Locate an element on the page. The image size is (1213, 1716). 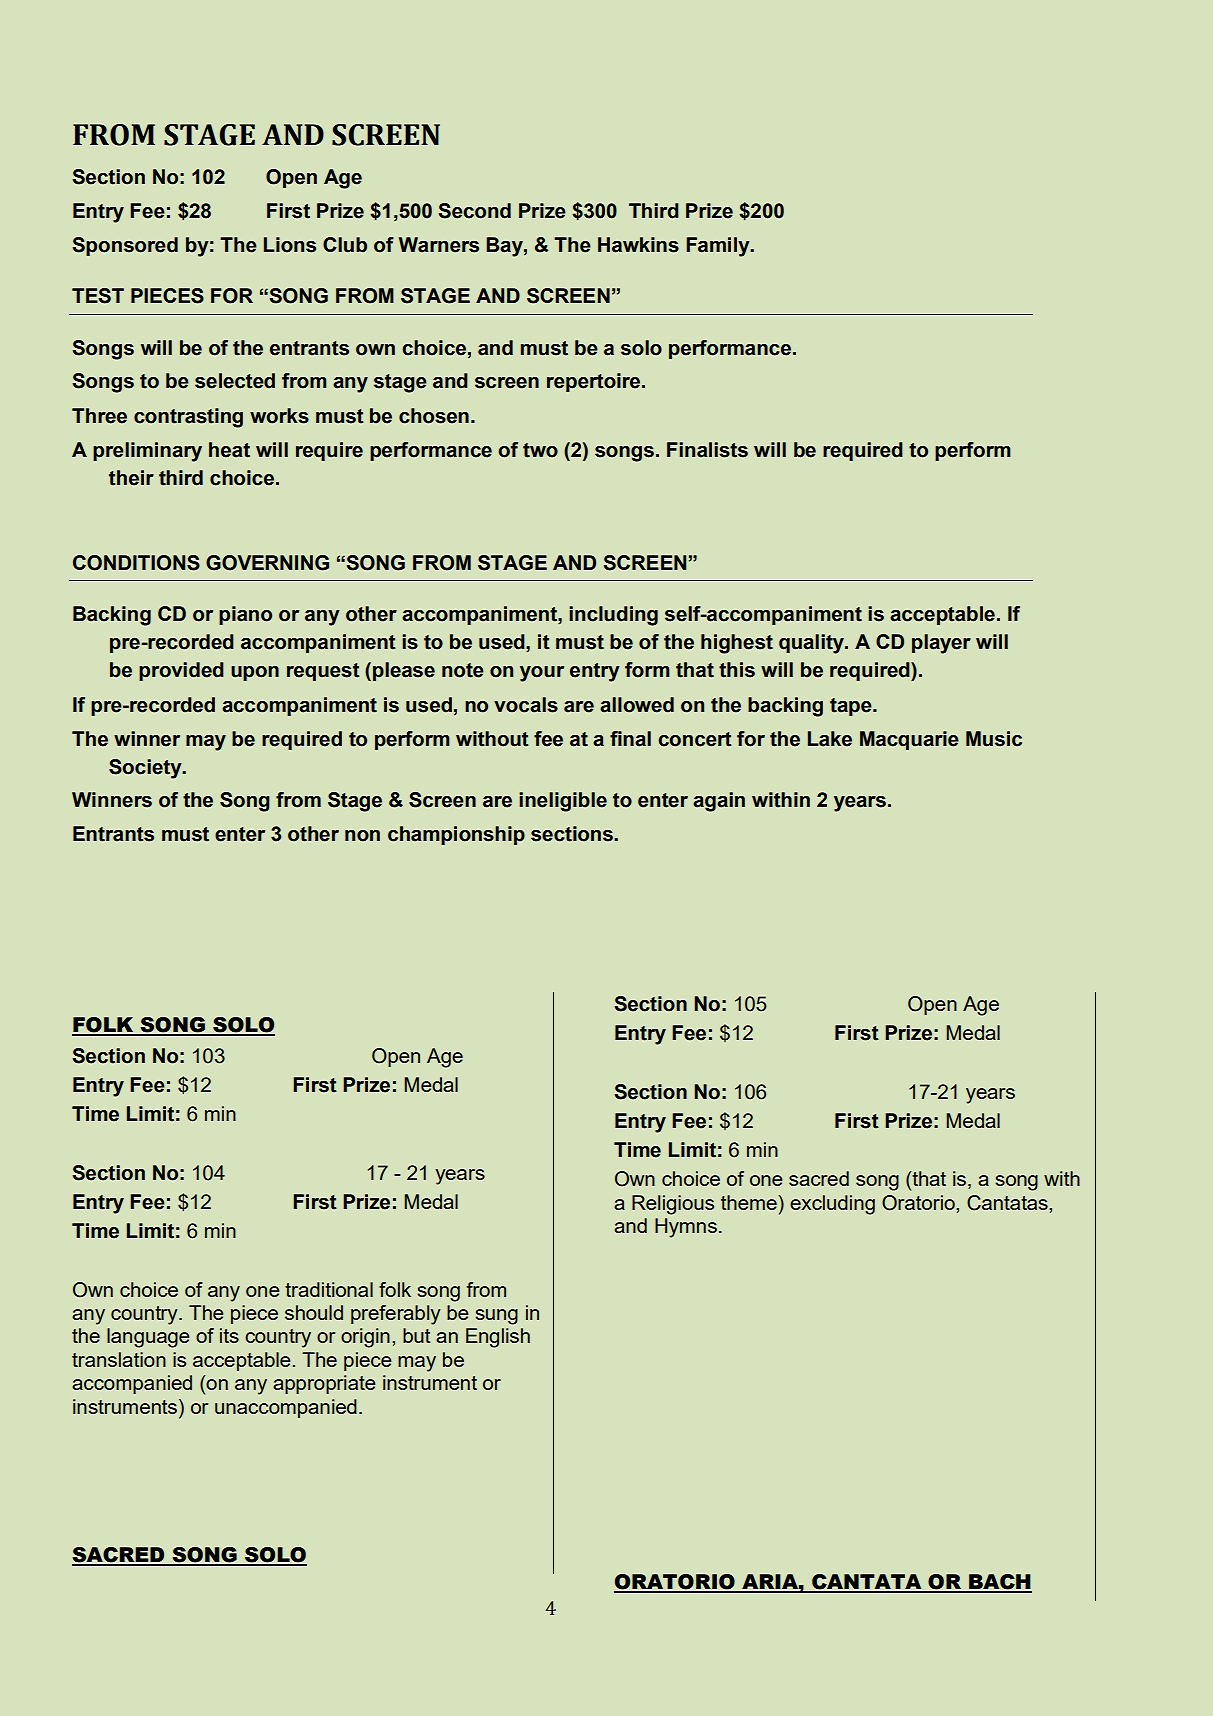
Sponsored is located at coordinates (125, 246).
